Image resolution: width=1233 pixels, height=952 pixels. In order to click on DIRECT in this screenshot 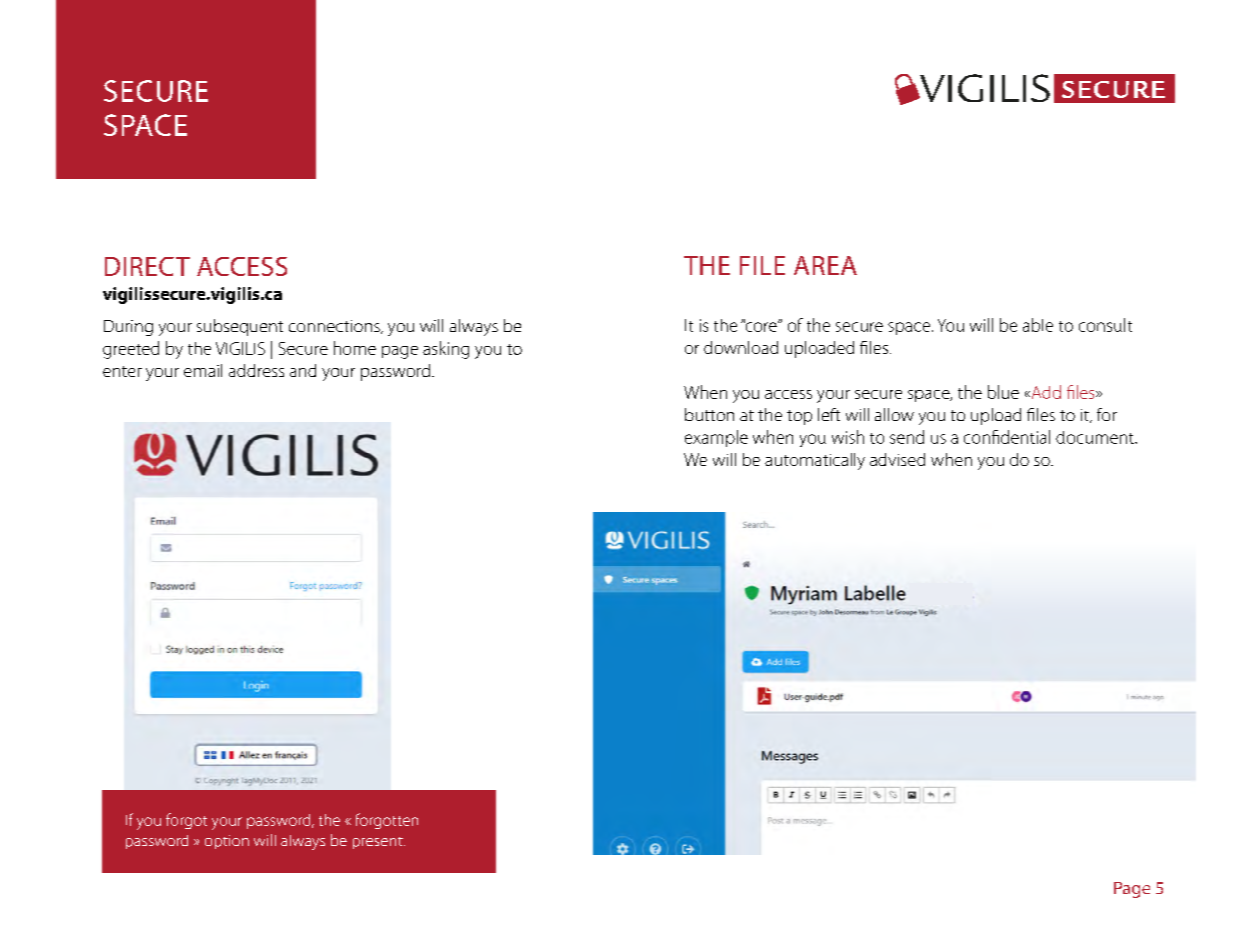, I will do `click(147, 266)`.
